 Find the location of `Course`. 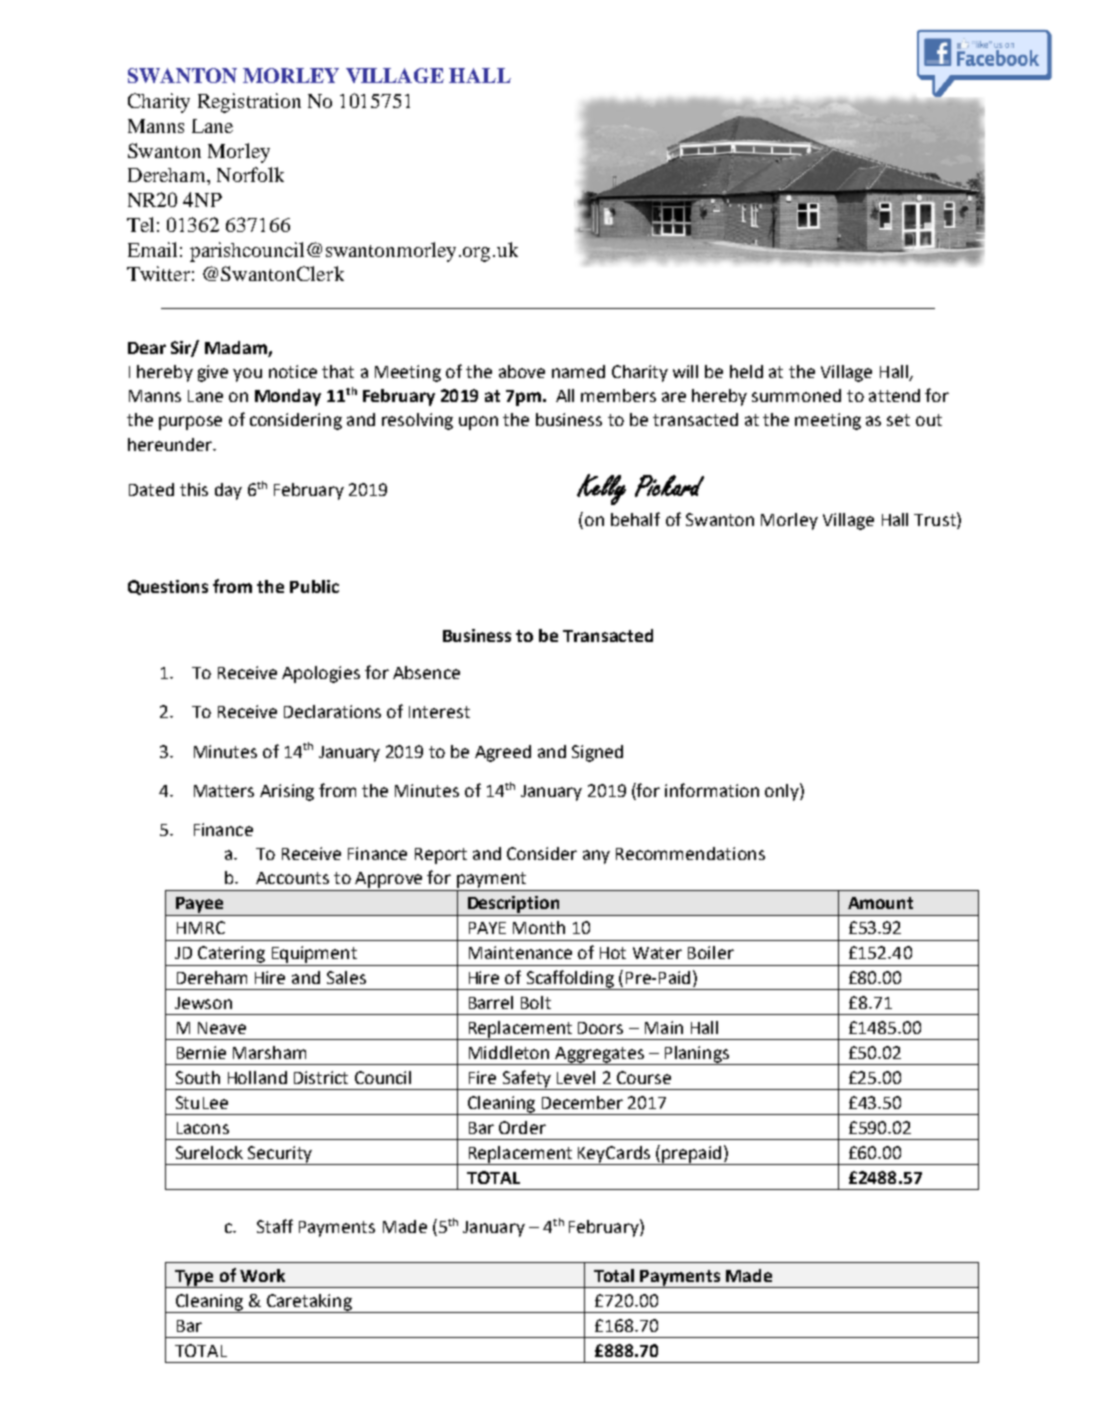

Course is located at coordinates (644, 1077).
